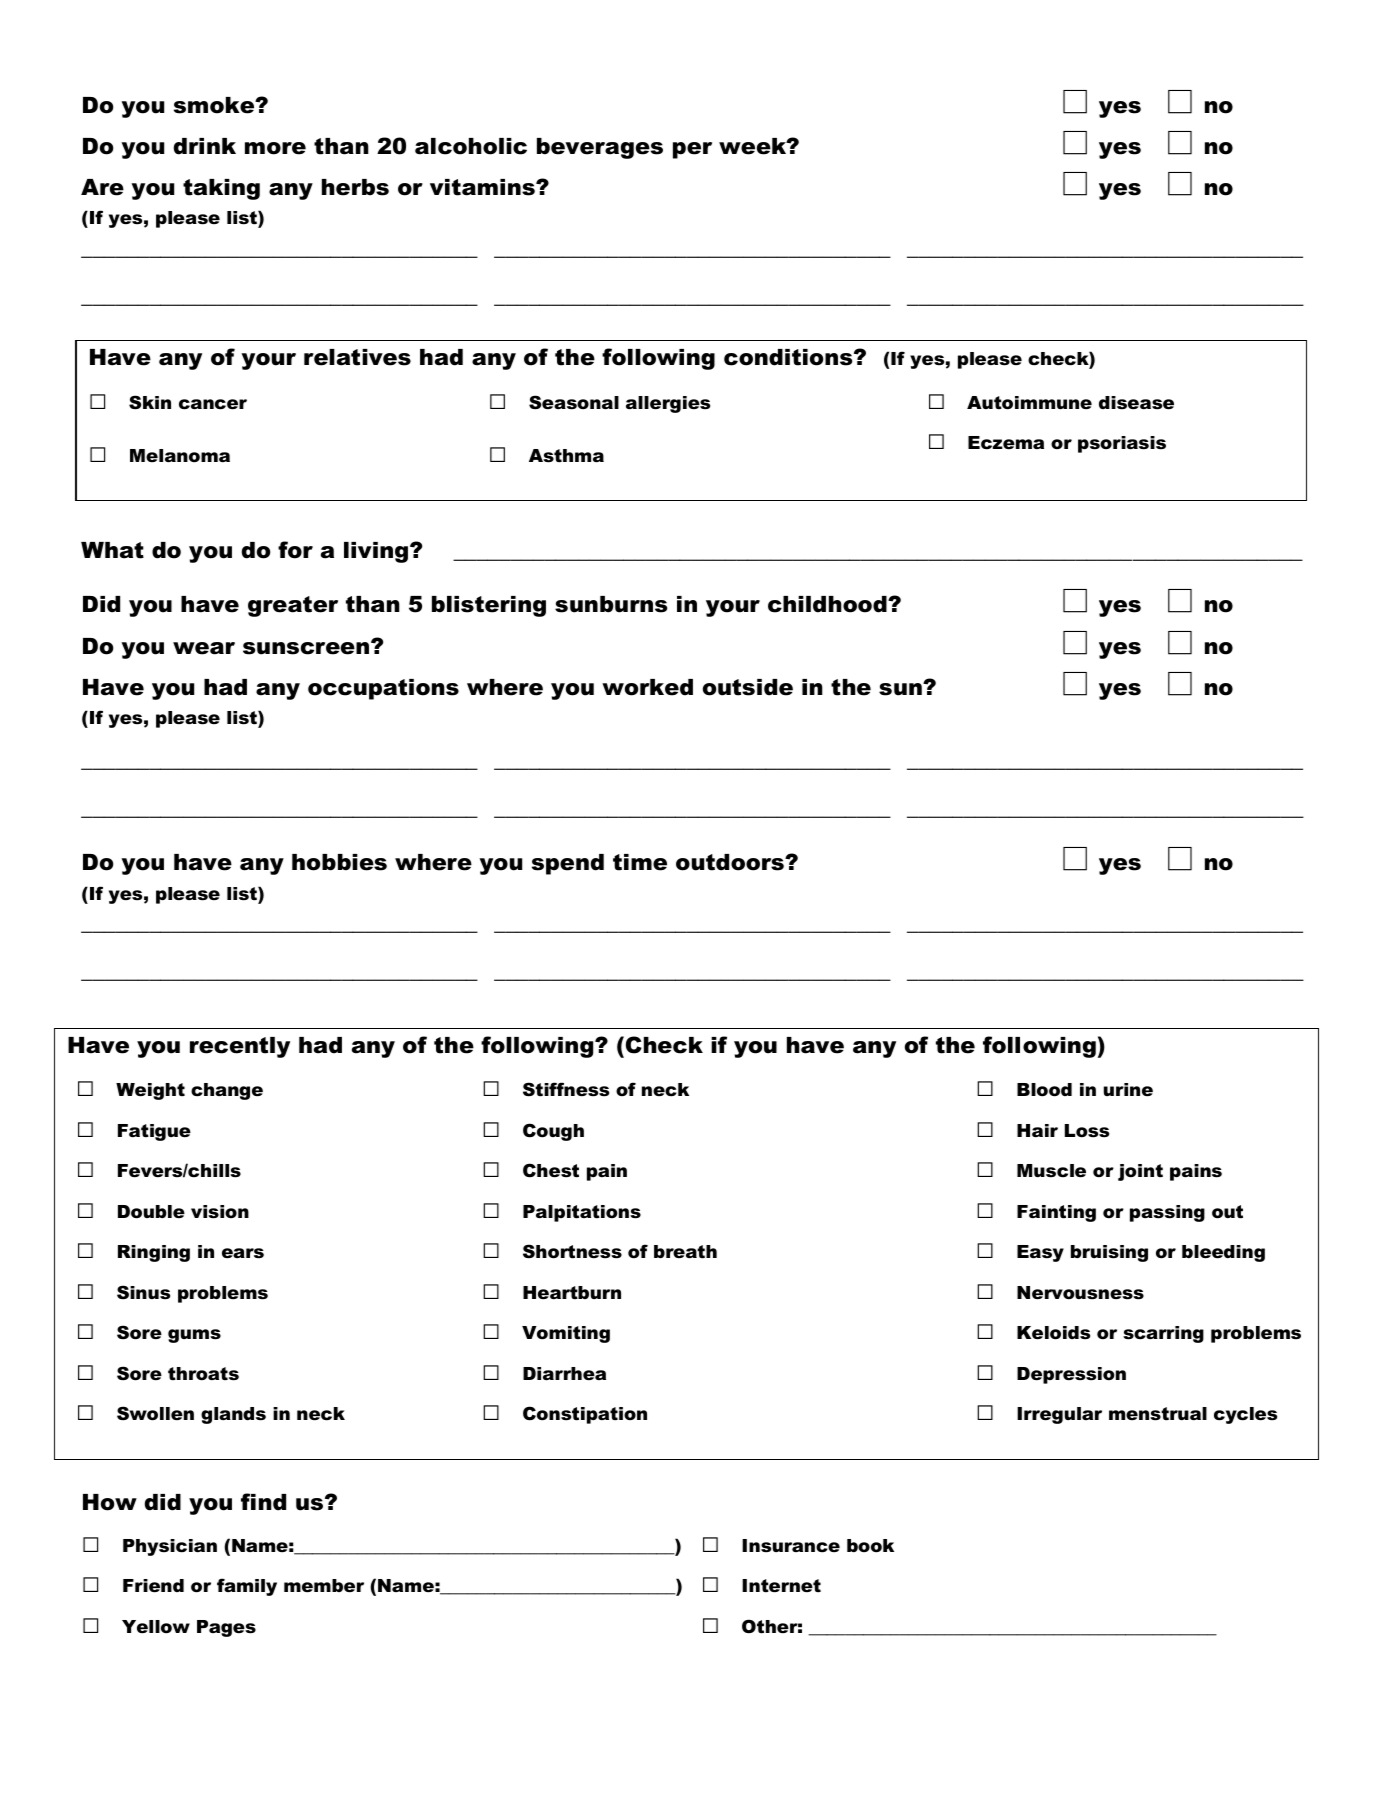  Describe the element at coordinates (205, 146) in the page. I see `drink` at that location.
